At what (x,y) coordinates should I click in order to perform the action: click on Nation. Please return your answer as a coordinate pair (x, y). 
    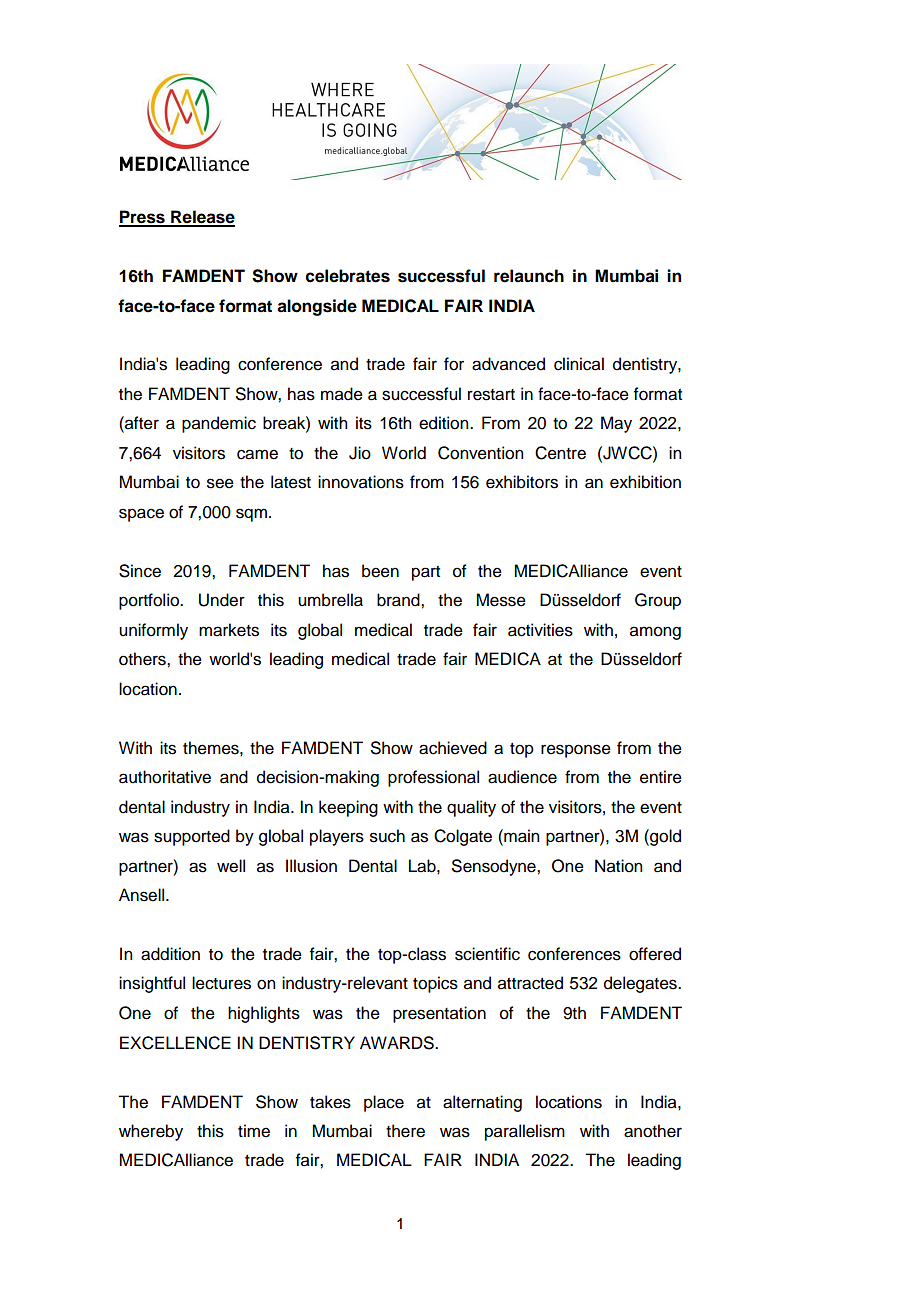
    Looking at the image, I should click on (618, 866).
